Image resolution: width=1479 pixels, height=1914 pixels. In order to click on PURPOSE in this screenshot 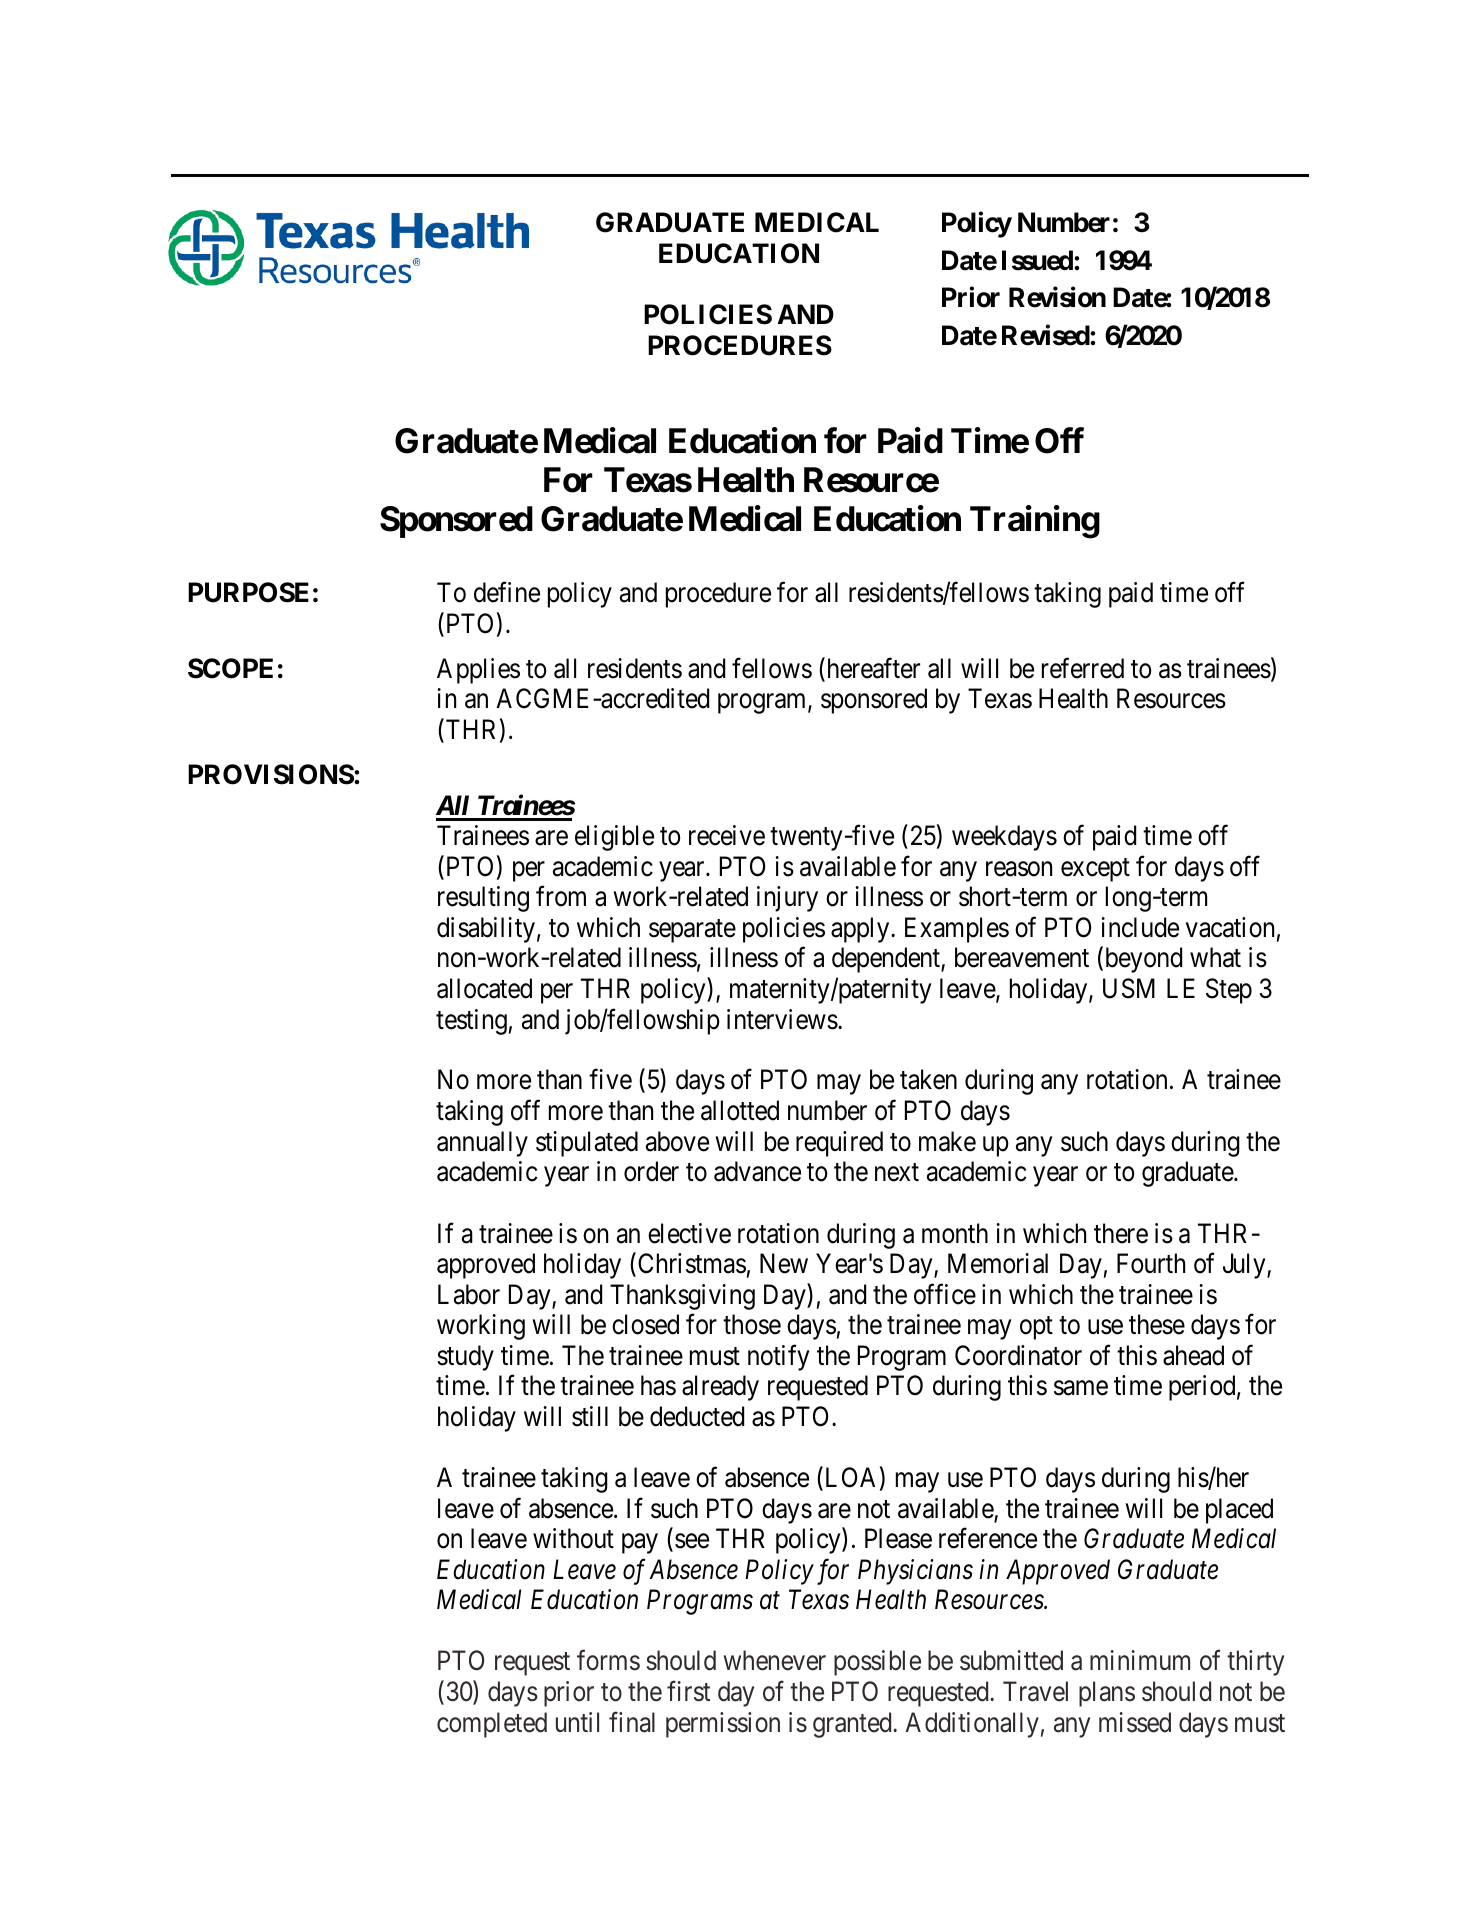, I will do `click(248, 592)`.
